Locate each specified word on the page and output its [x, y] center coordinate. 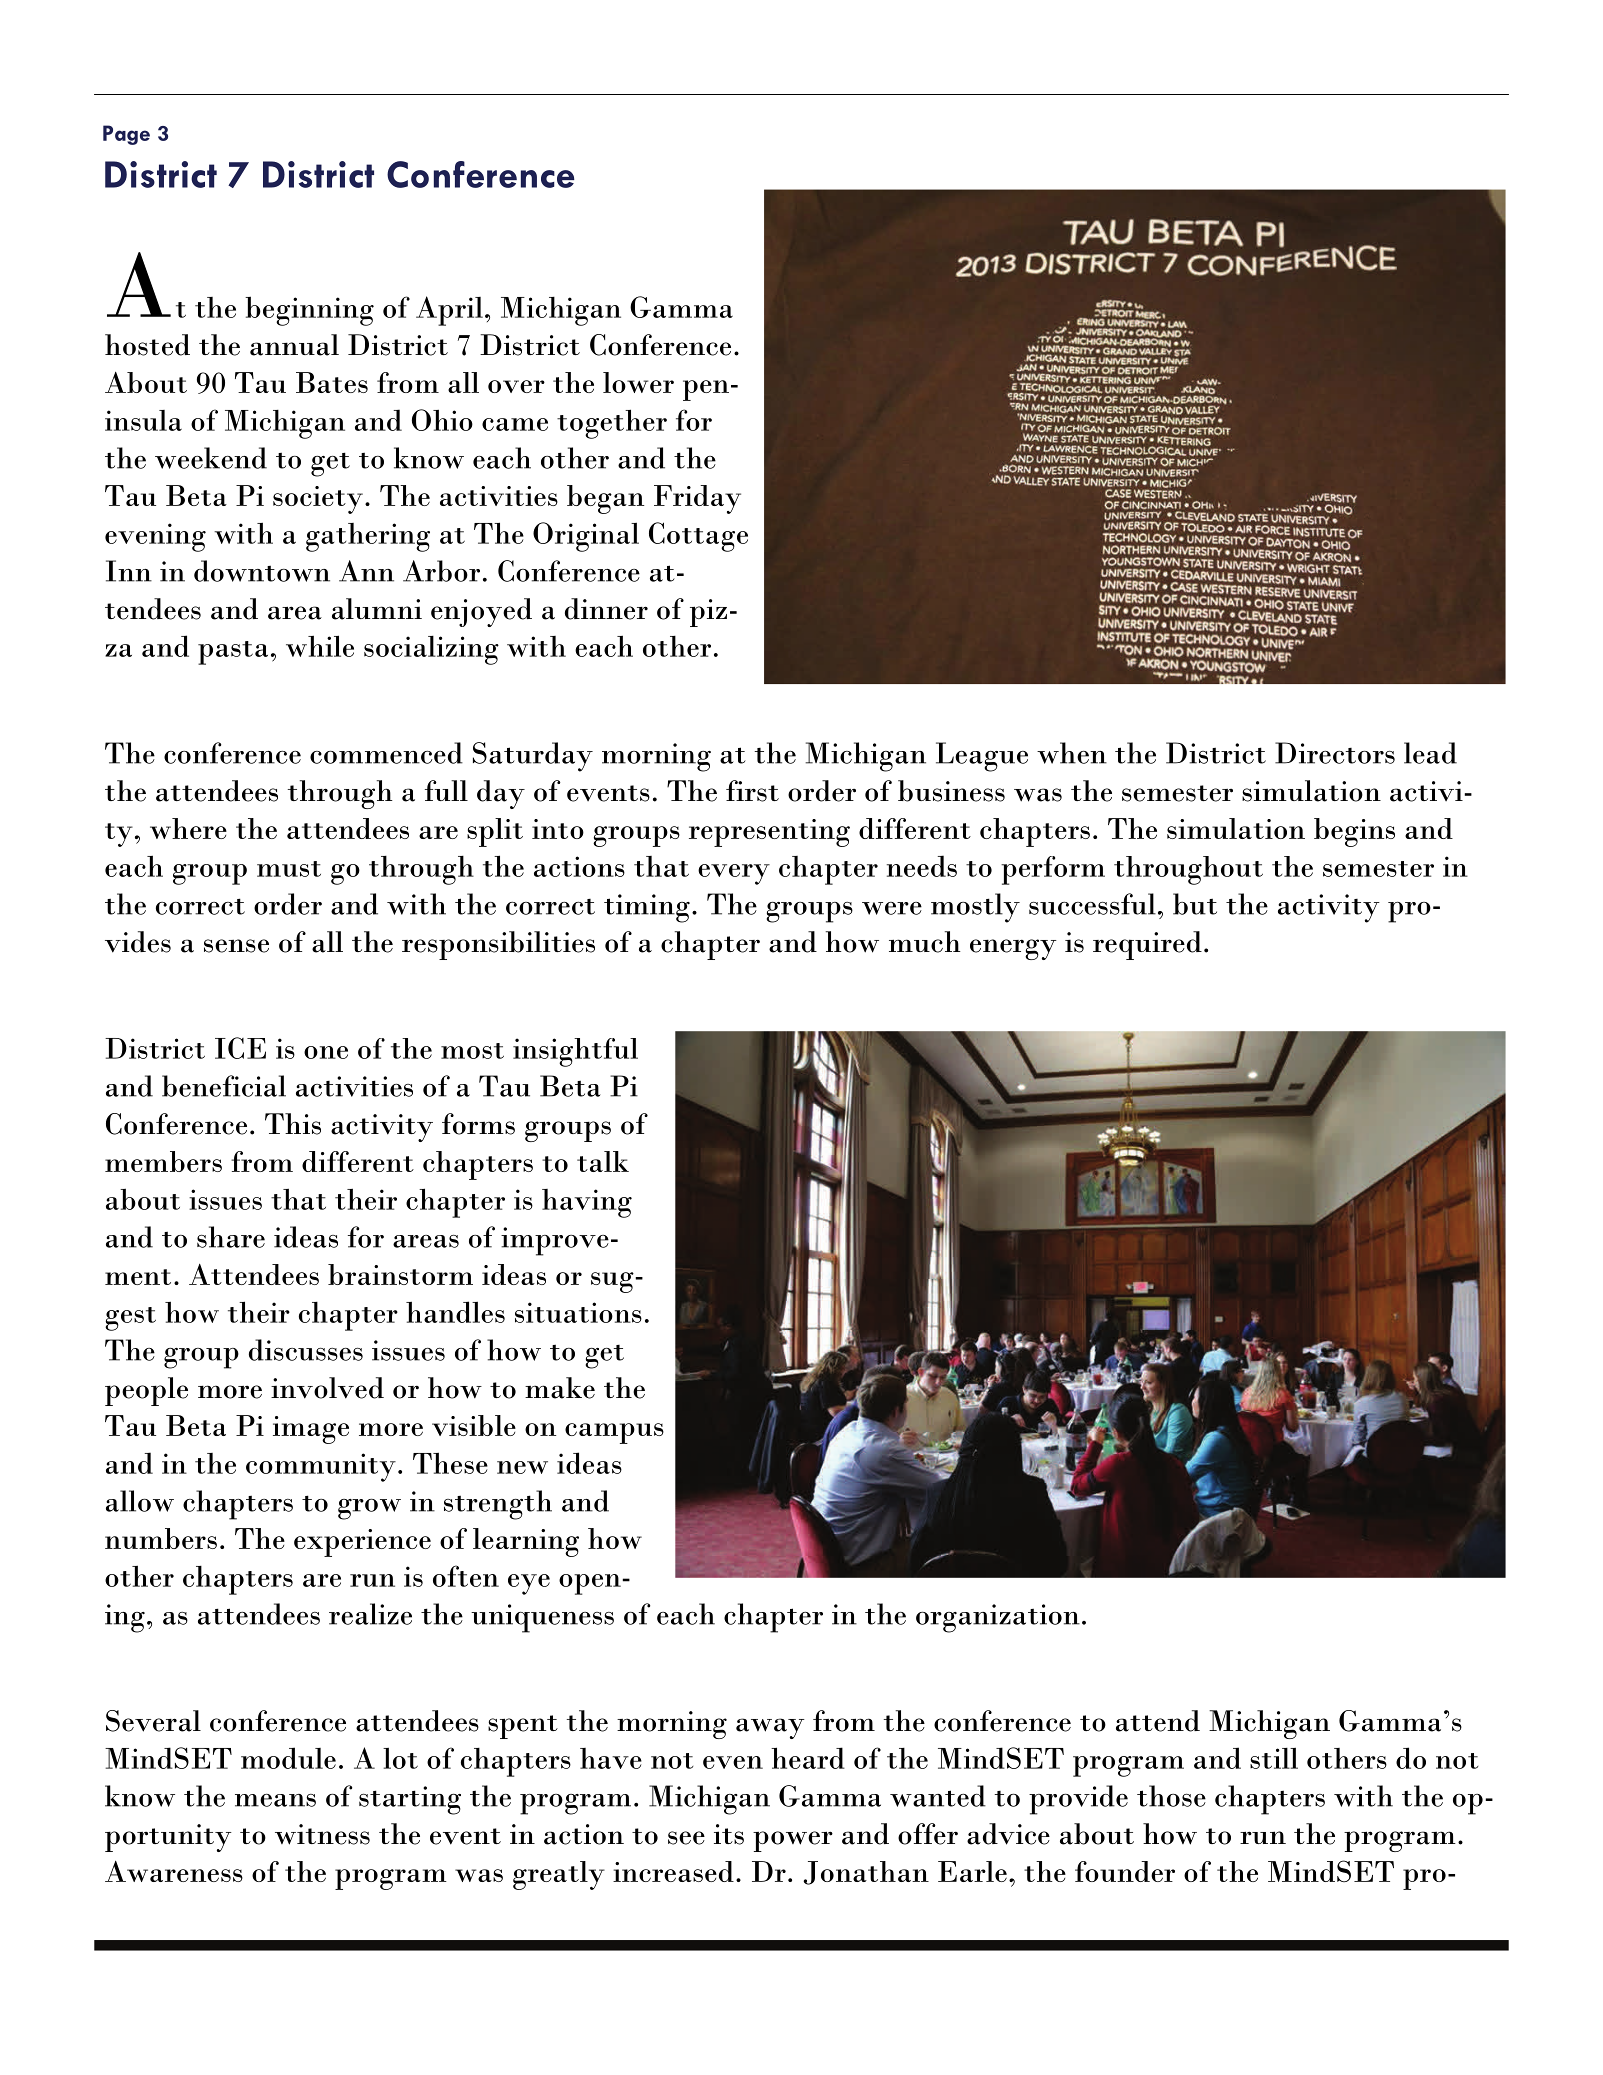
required [1147, 945]
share [231, 1237]
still [1274, 1758]
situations [578, 1312]
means [275, 1800]
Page [126, 135]
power [793, 1841]
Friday [697, 499]
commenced [386, 753]
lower [638, 382]
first [752, 791]
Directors [1335, 753]
